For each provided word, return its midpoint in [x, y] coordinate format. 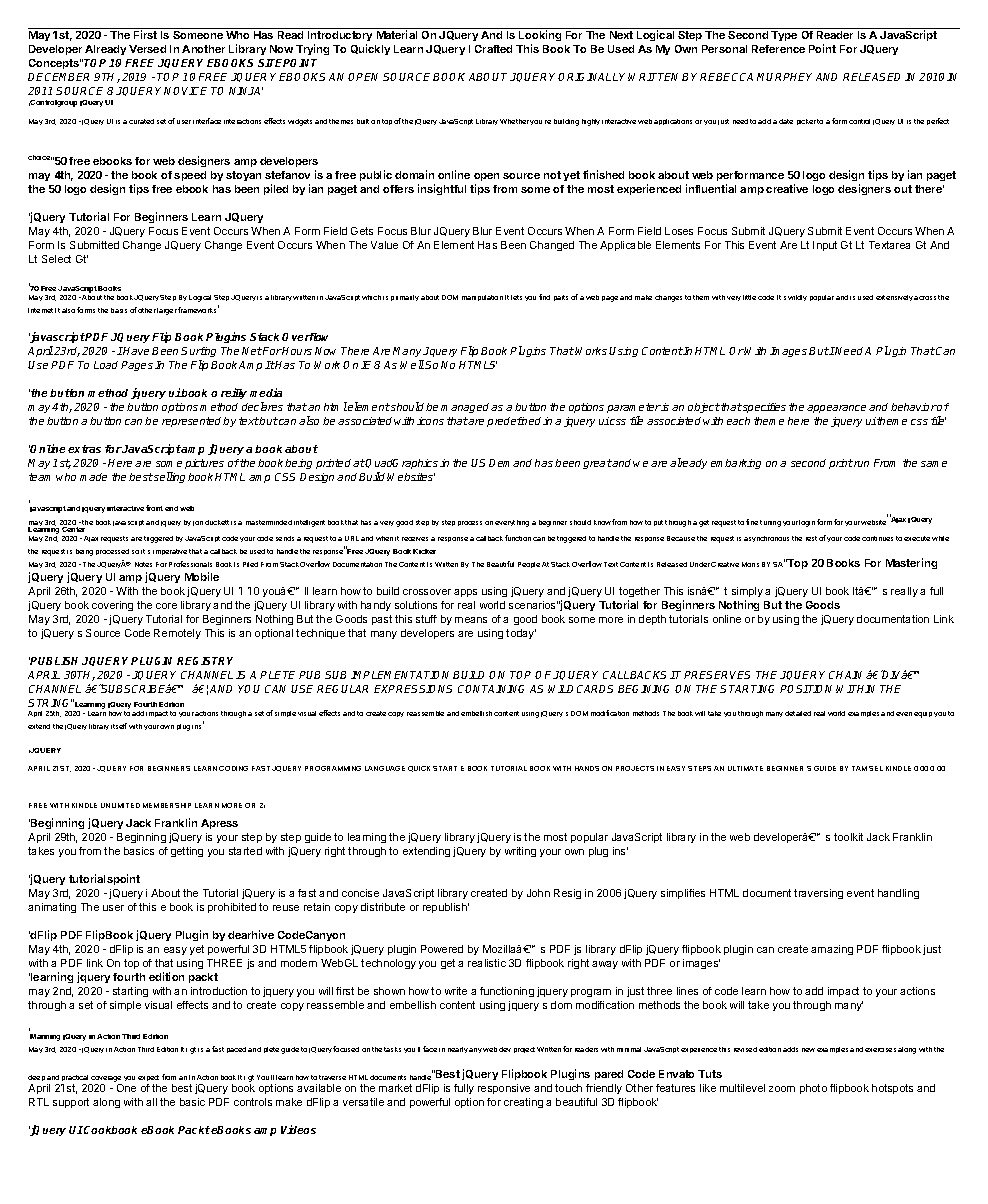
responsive [504, 1089]
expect [148, 1080]
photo [813, 1089]
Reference [778, 49]
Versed [147, 49]
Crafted [493, 49]
